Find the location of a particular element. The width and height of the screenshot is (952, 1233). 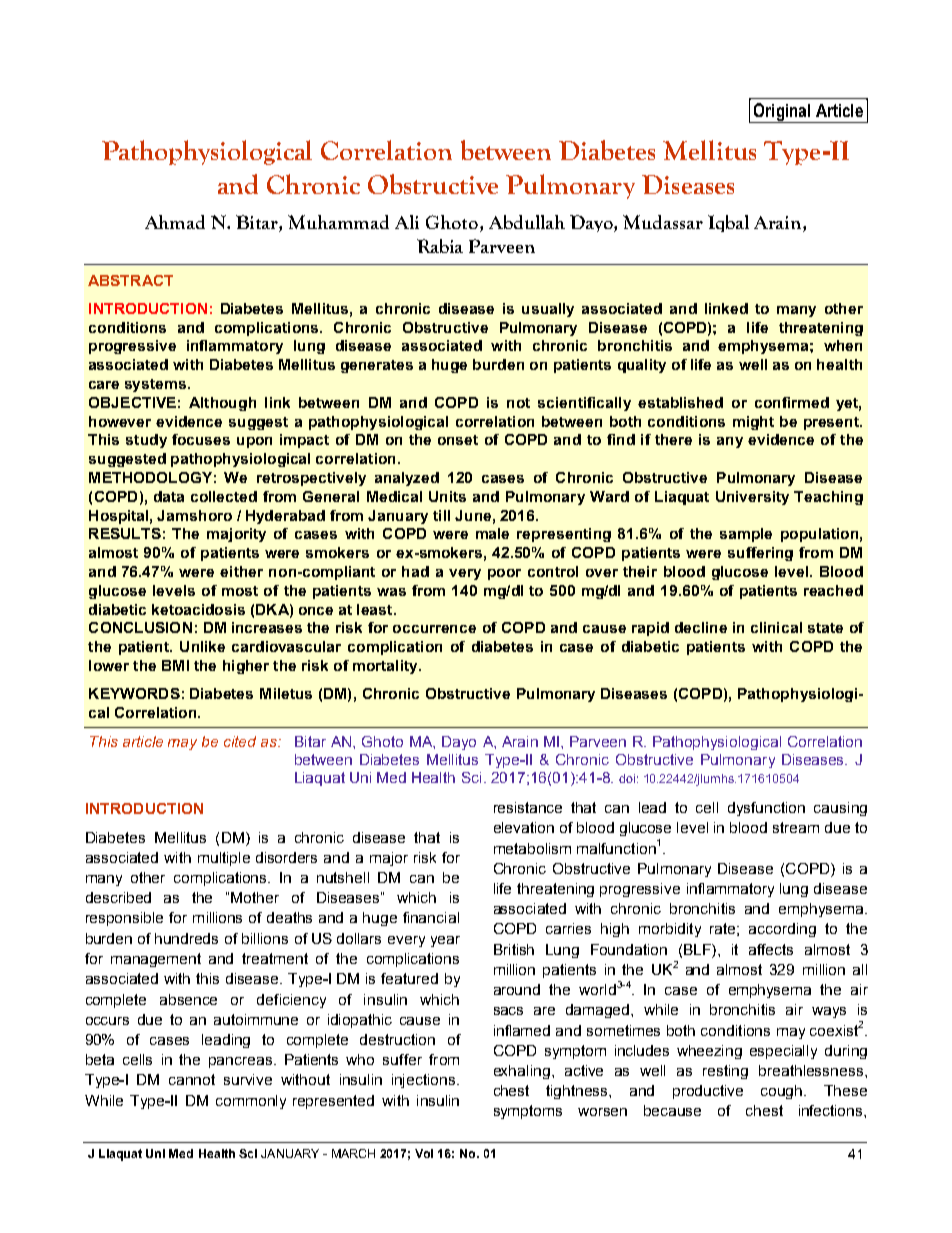

Original is located at coordinates (782, 113).
